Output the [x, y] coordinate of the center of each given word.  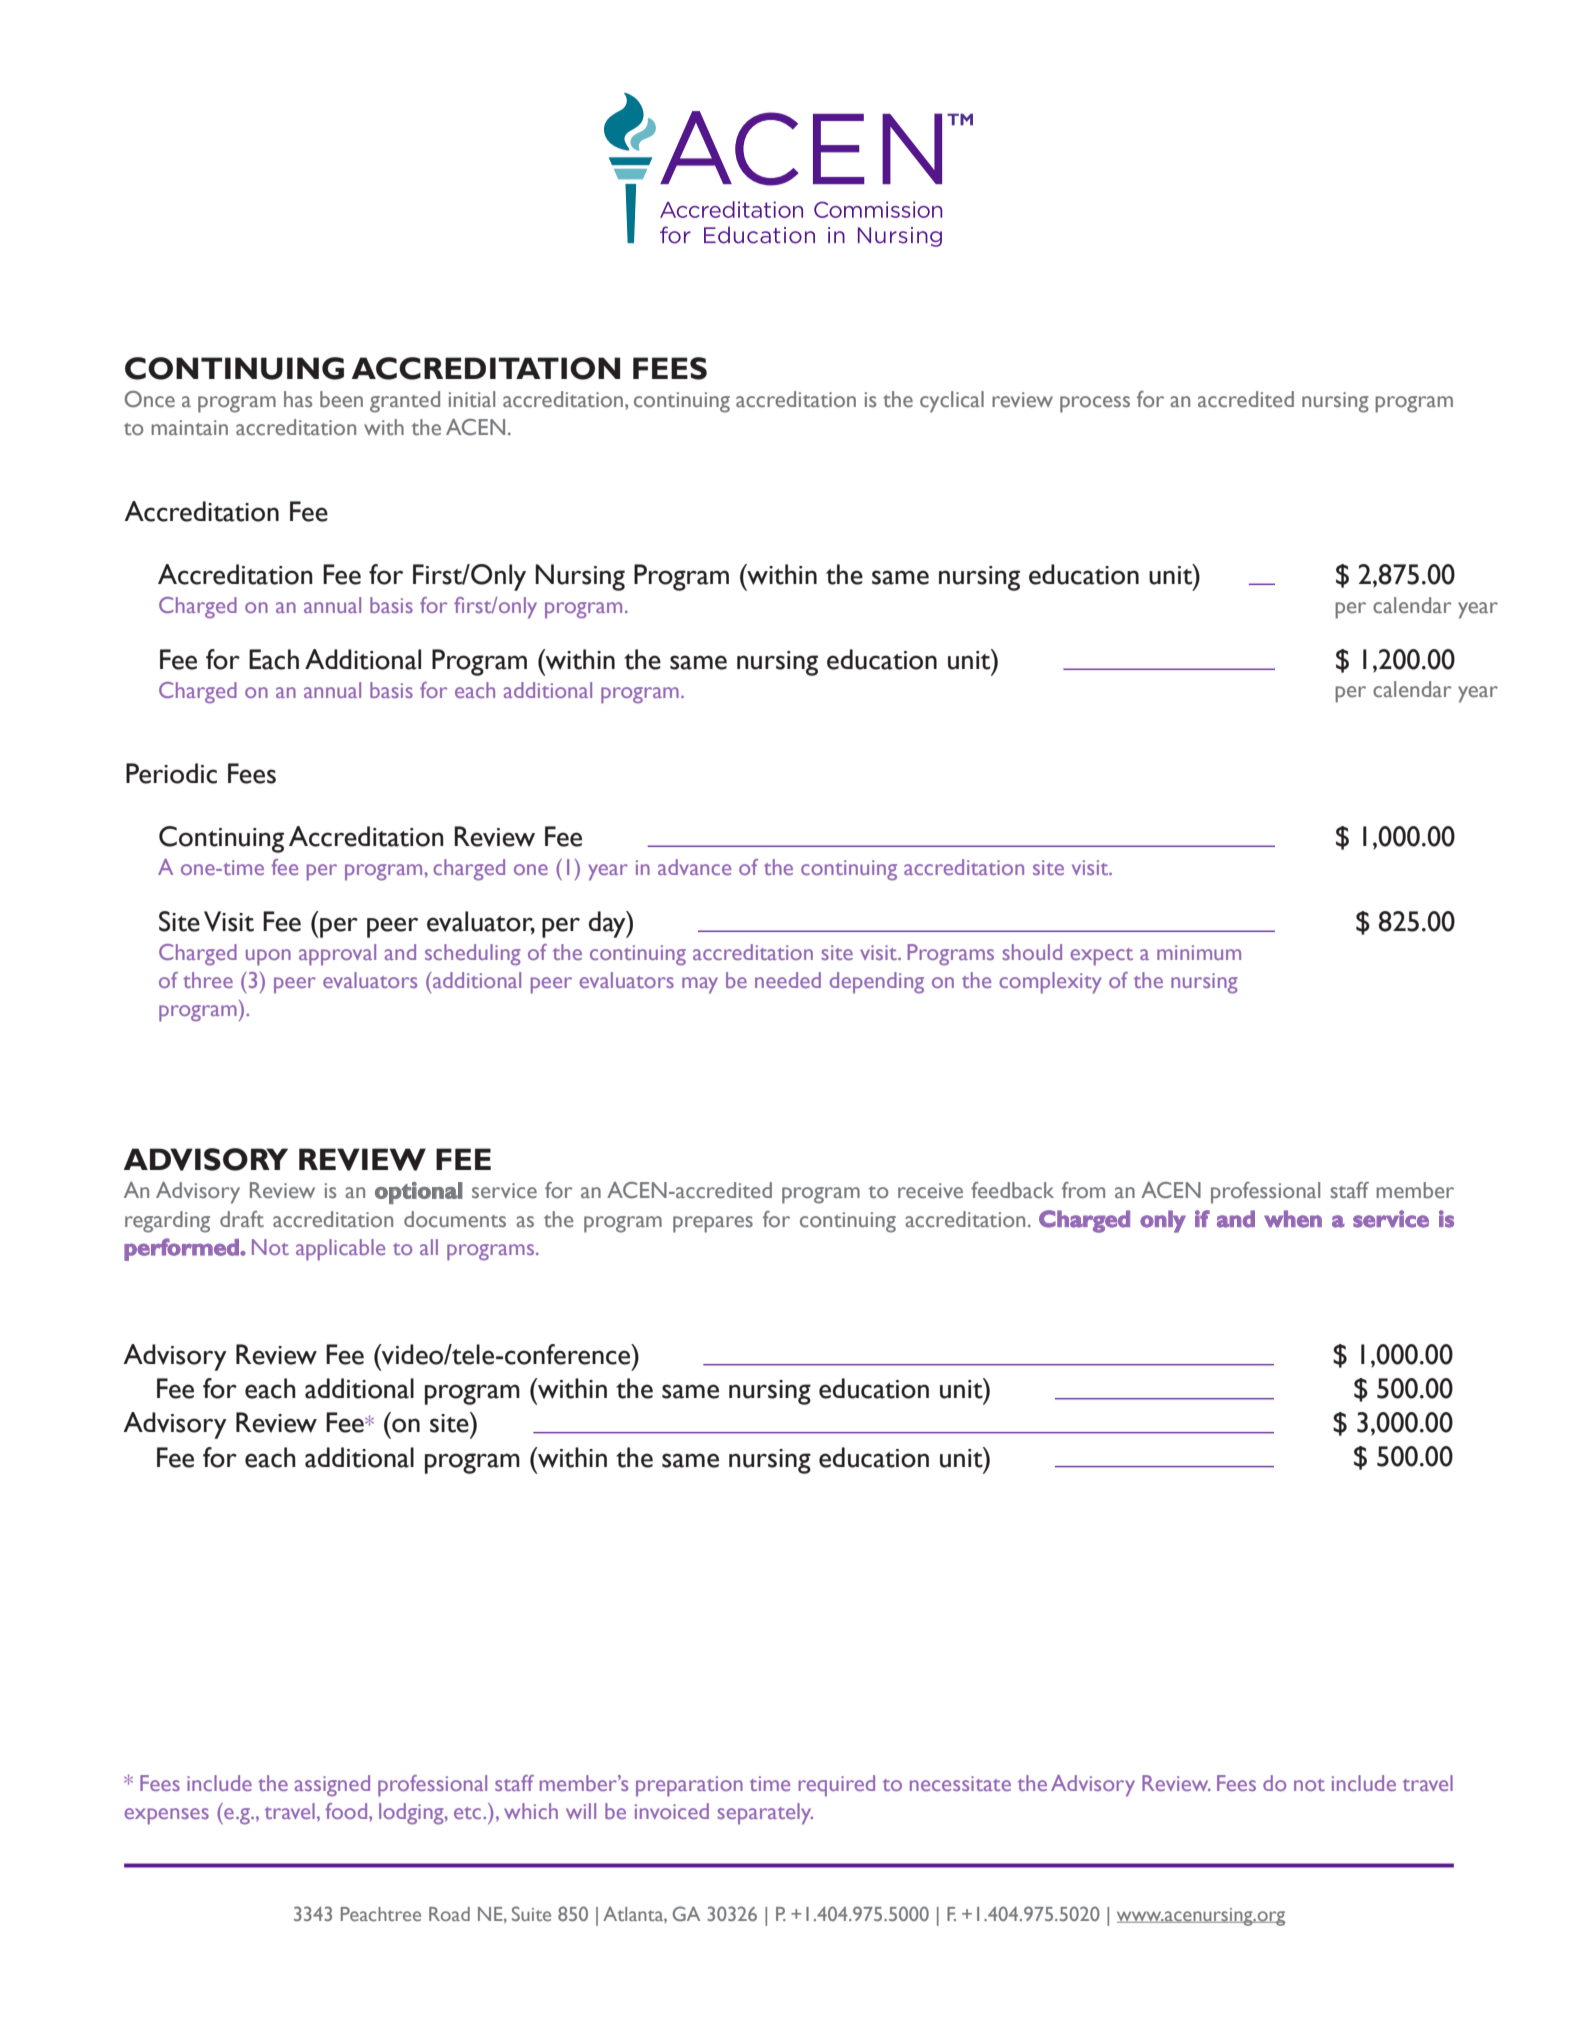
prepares [713, 1224]
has [298, 399]
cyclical [952, 402]
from [1083, 1190]
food [347, 1811]
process [1095, 404]
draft [242, 1219]
